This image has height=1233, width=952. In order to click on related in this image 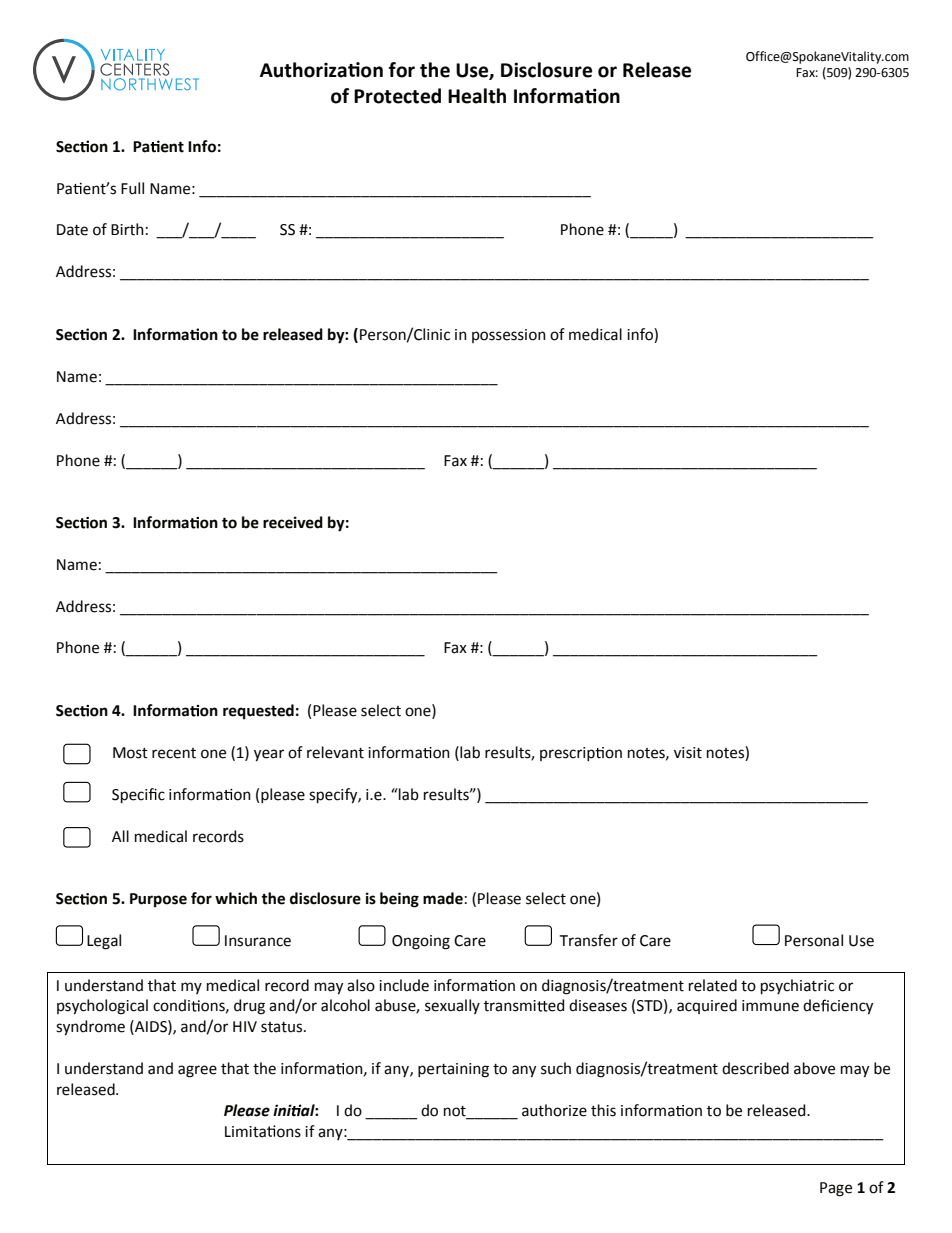, I will do `click(713, 985)`.
